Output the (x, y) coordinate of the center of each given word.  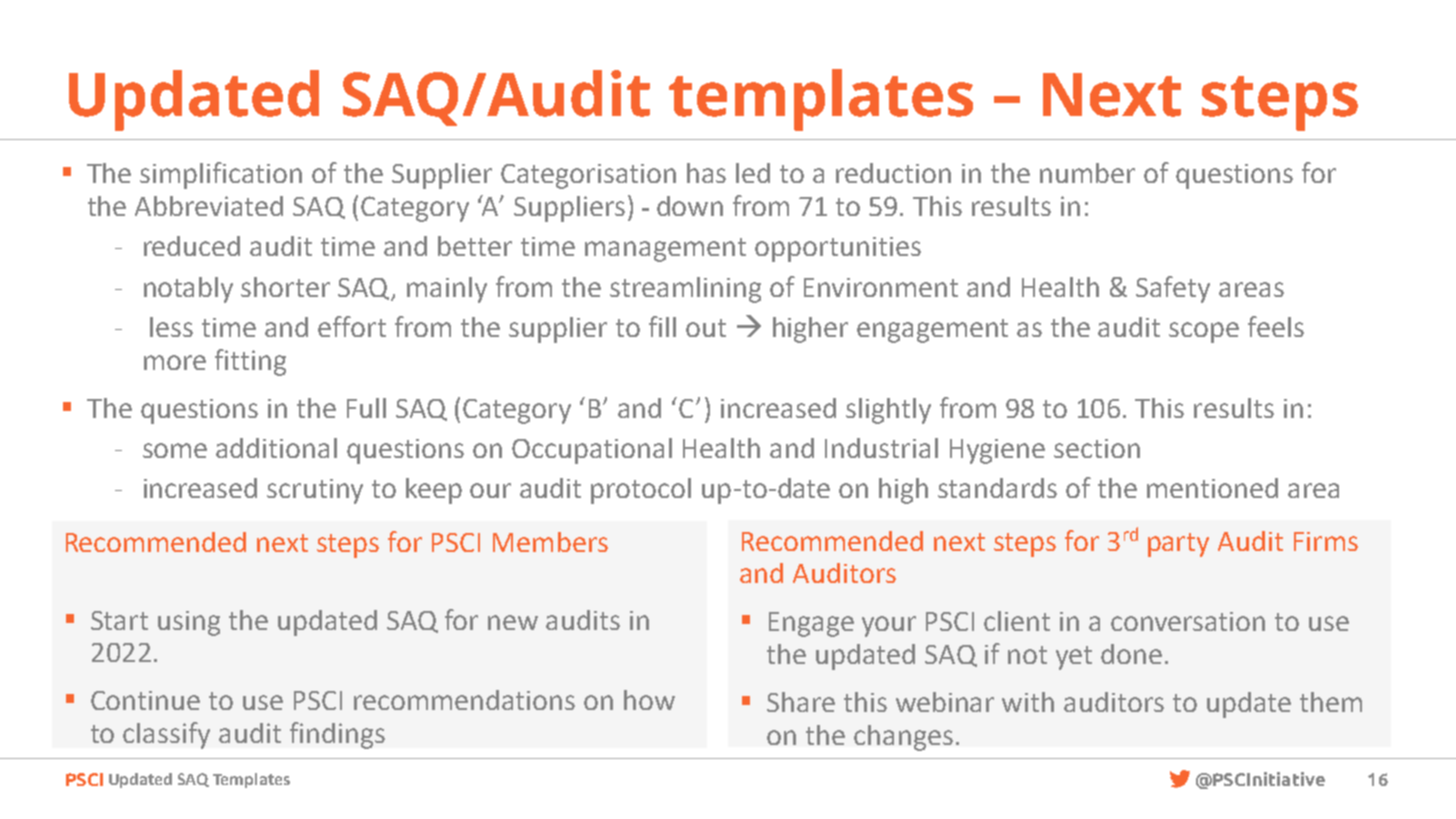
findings (337, 735)
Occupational (592, 451)
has (706, 173)
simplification (221, 175)
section (1097, 448)
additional (276, 448)
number (1087, 173)
